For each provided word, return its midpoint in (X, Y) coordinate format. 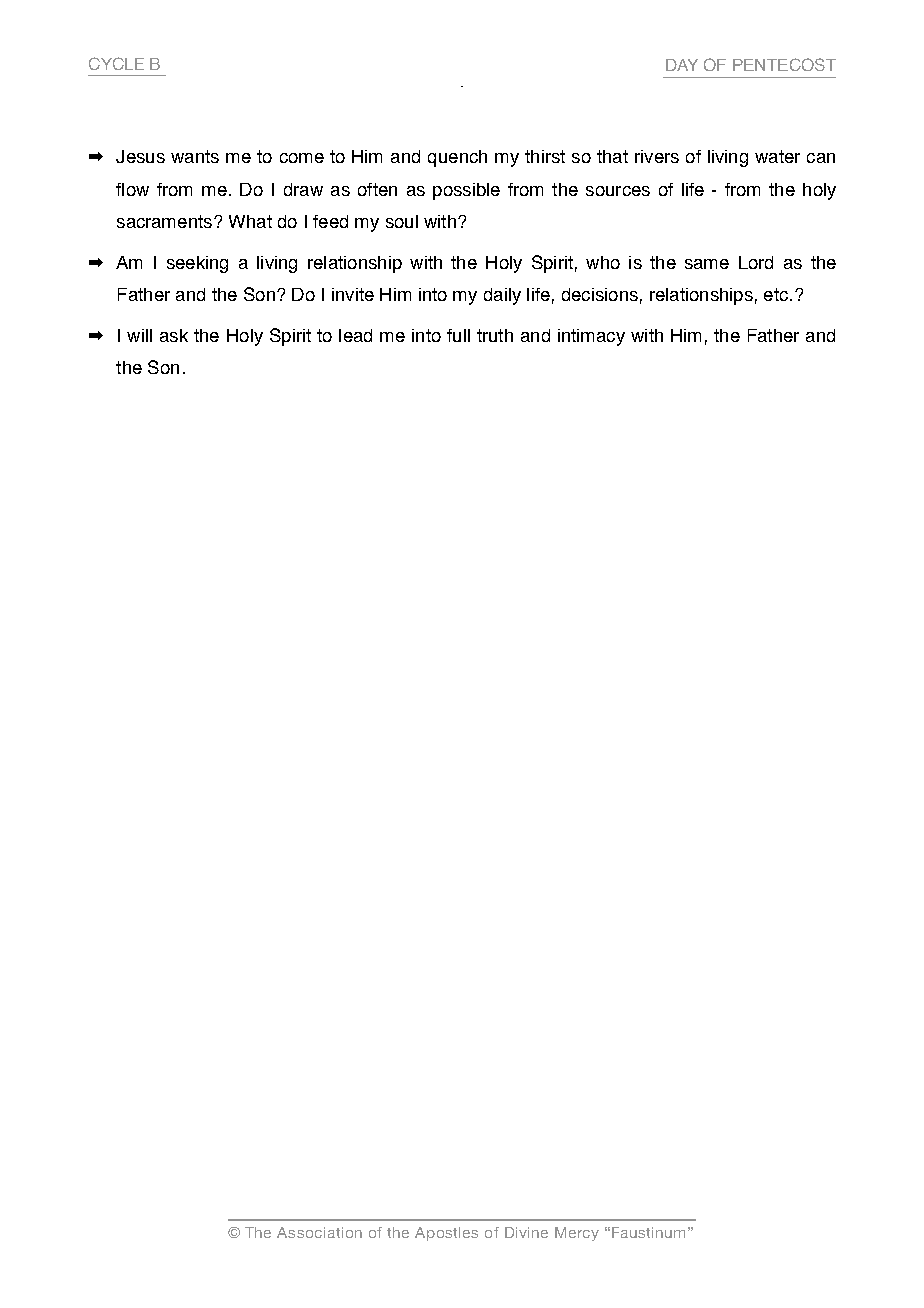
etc (776, 294)
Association (319, 1232)
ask (174, 335)
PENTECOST (784, 64)
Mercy (577, 1234)
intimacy (591, 337)
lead (355, 335)
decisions (600, 294)
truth (495, 335)
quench (457, 158)
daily (502, 296)
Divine (526, 1232)
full (458, 335)
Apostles (446, 1234)
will (139, 335)
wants (195, 156)
